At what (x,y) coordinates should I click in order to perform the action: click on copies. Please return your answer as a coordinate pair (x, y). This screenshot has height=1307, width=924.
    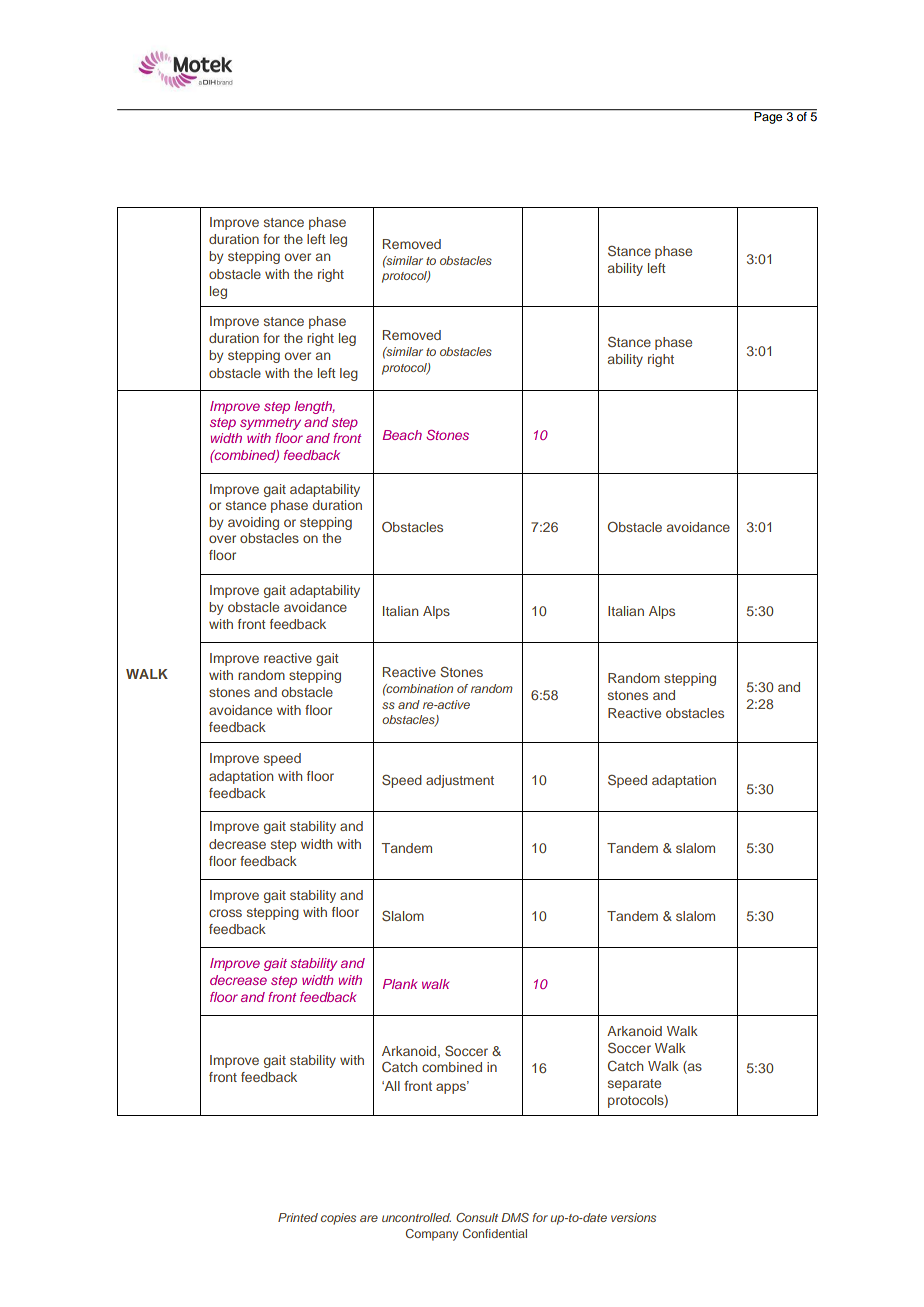
    Looking at the image, I should click on (338, 1219).
